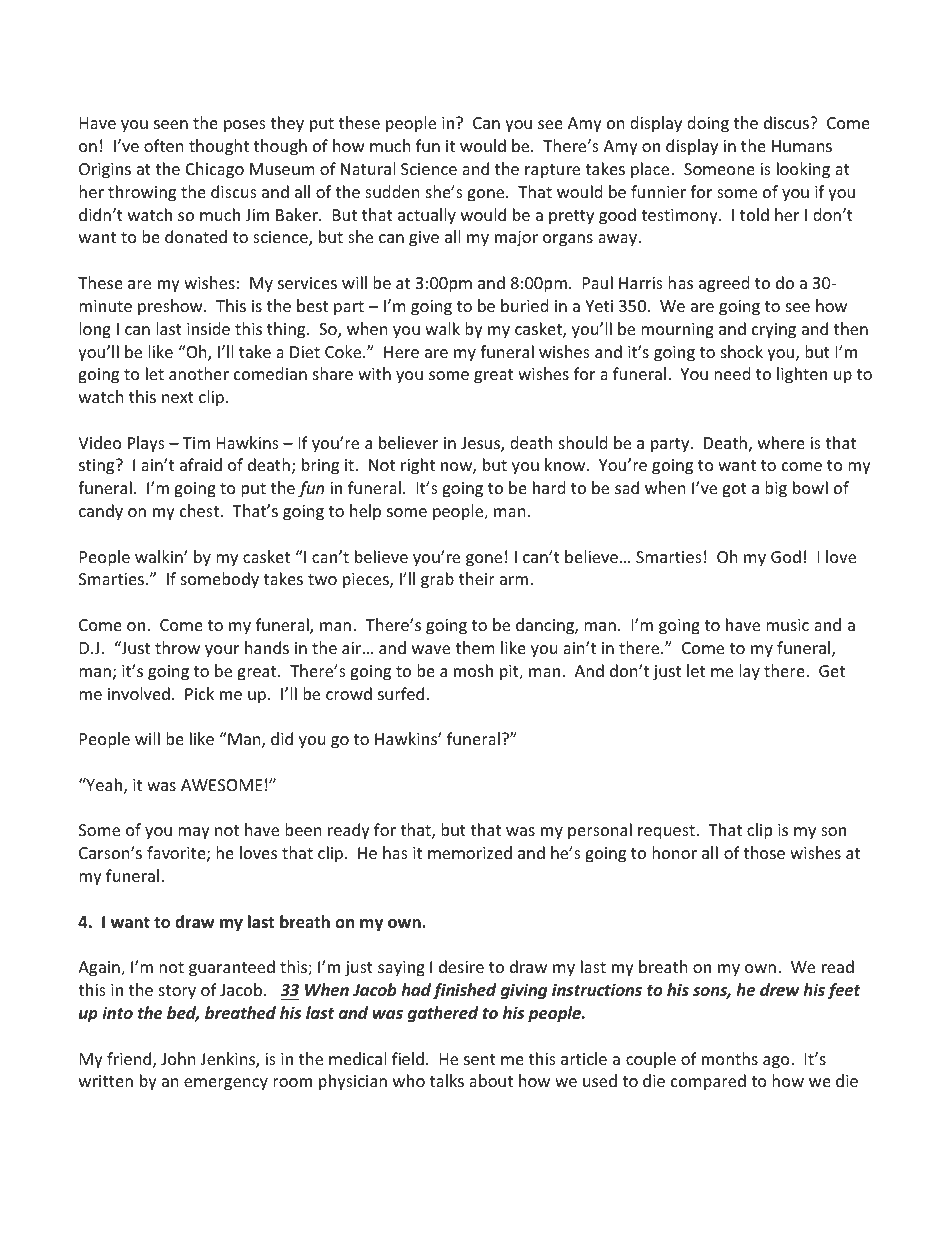 Image resolution: width=952 pixels, height=1233 pixels. I want to click on rapture, so click(552, 171).
